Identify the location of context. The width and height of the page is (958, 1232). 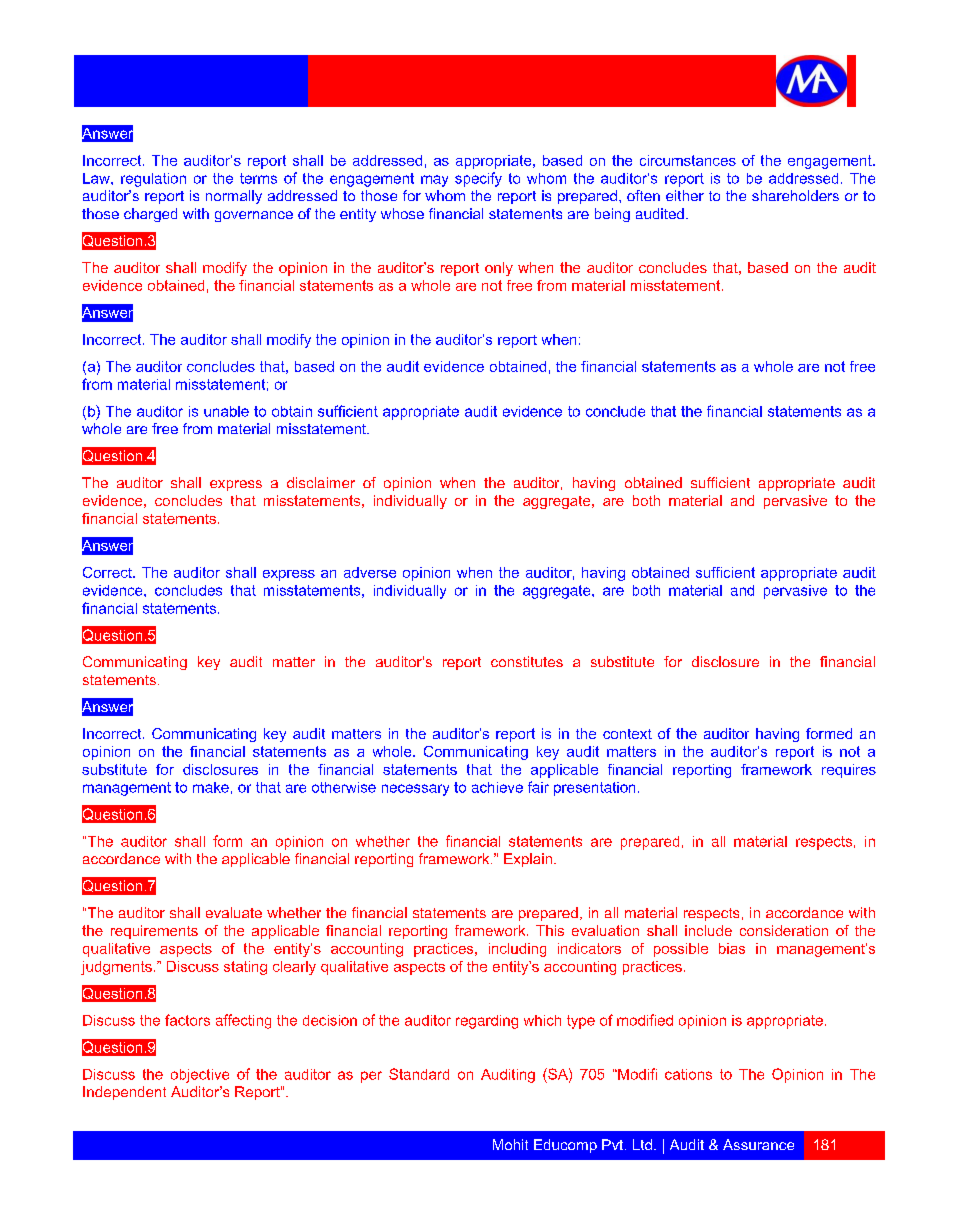
(627, 734).
